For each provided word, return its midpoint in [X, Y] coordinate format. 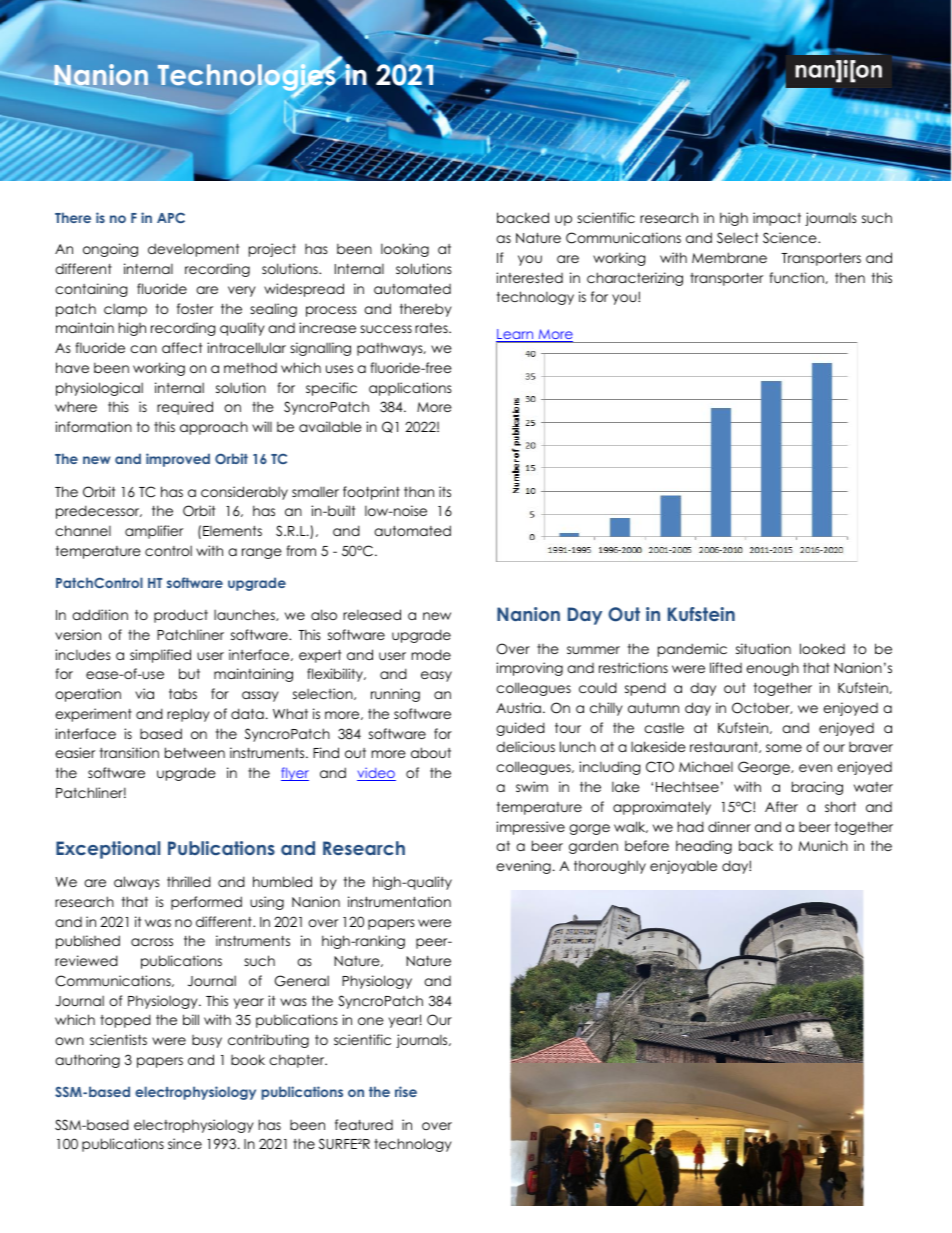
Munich [823, 845]
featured [364, 1124]
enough [772, 669]
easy [436, 676]
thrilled [189, 881]
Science [791, 237]
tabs [183, 694]
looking [405, 250]
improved [178, 460]
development [193, 250]
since [185, 1143]
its [445, 491]
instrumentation [399, 901]
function [797, 278]
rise [406, 1091]
